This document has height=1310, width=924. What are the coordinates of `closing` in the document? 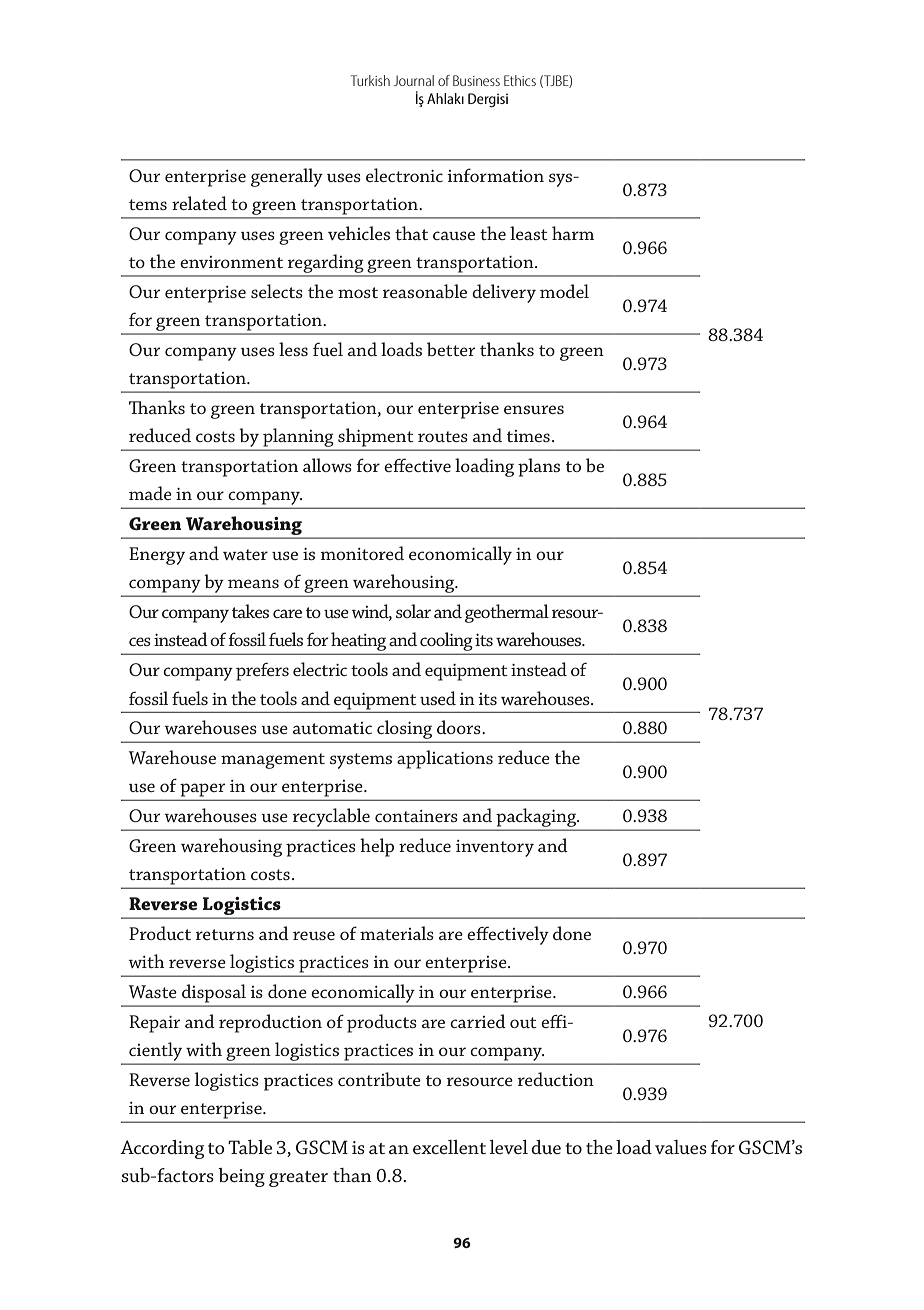 It's located at (405, 731).
